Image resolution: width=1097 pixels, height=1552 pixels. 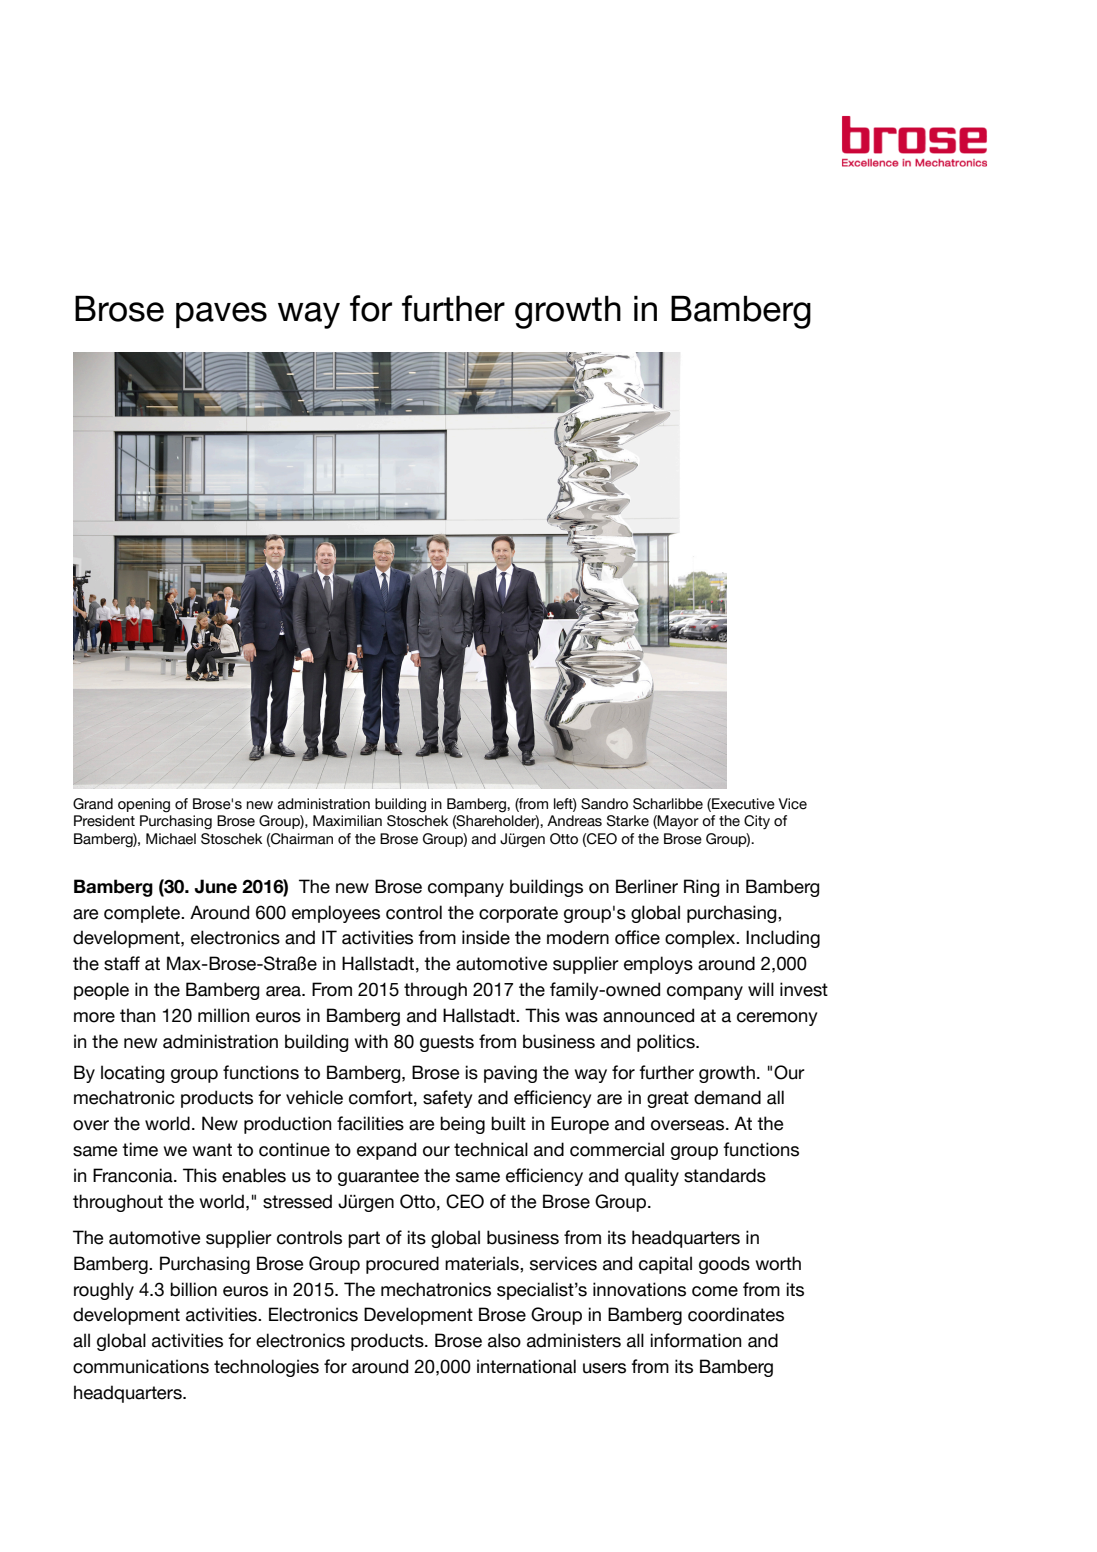 I want to click on Andreas, so click(x=574, y=821).
